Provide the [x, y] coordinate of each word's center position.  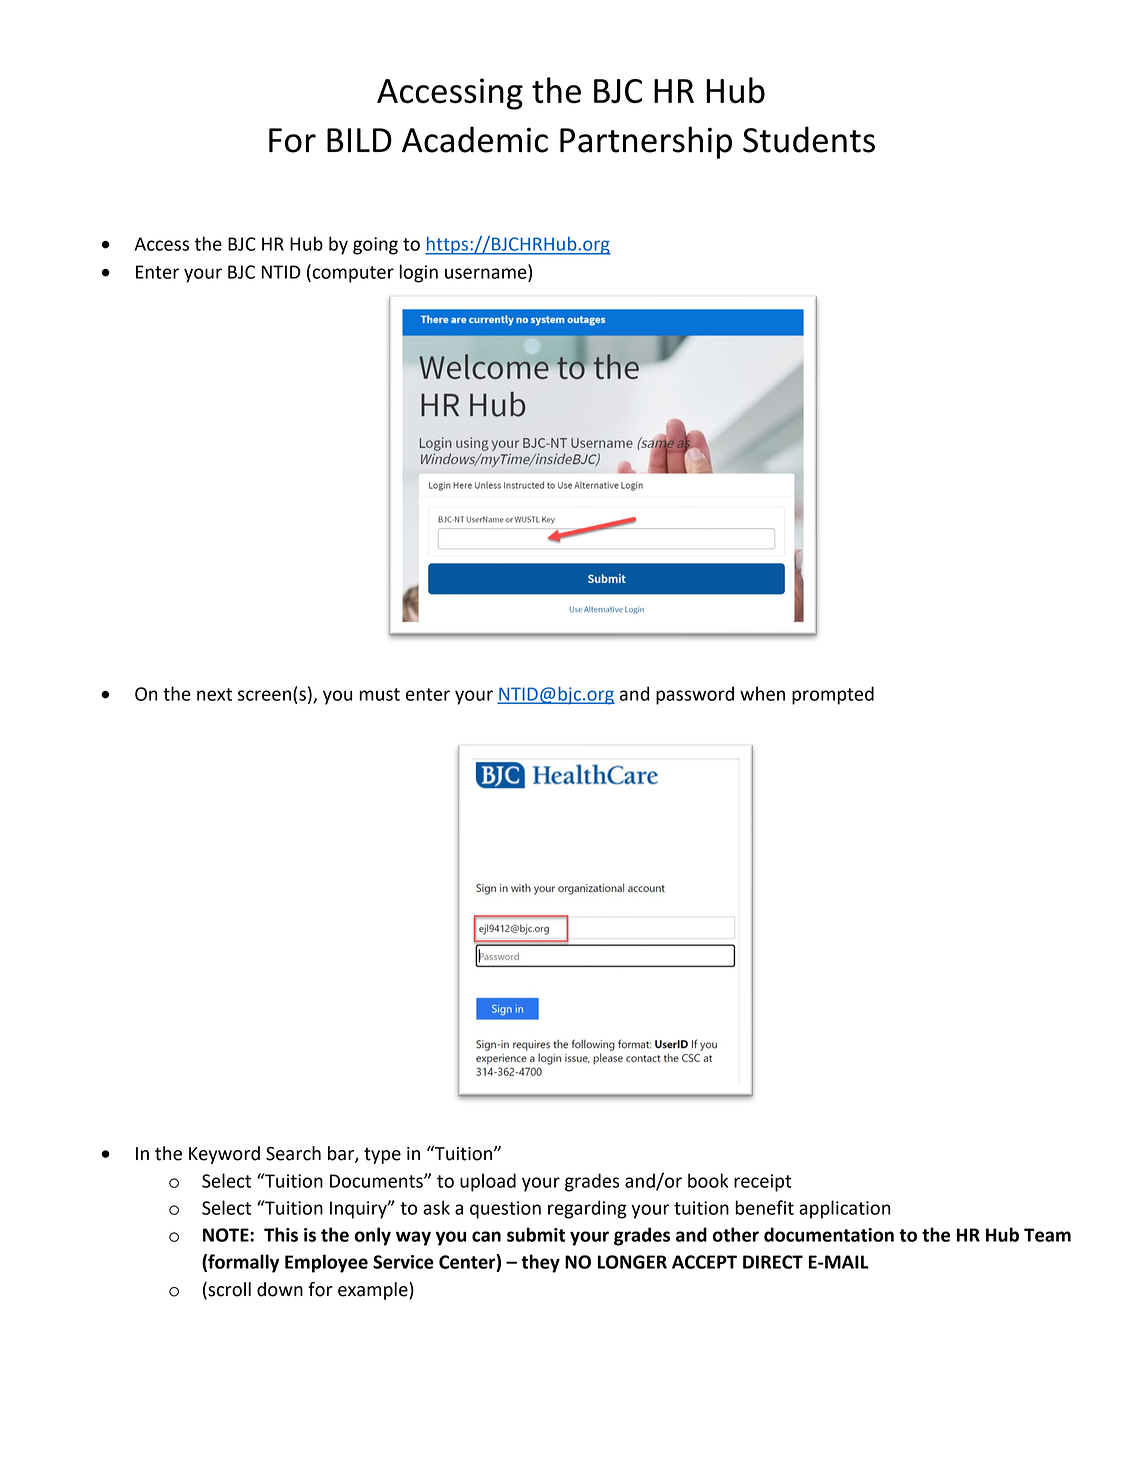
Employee [326, 1263]
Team [1047, 1235]
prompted [833, 695]
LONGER [632, 1262]
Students [809, 139]
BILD [359, 140]
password [695, 695]
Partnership [646, 142]
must [379, 694]
